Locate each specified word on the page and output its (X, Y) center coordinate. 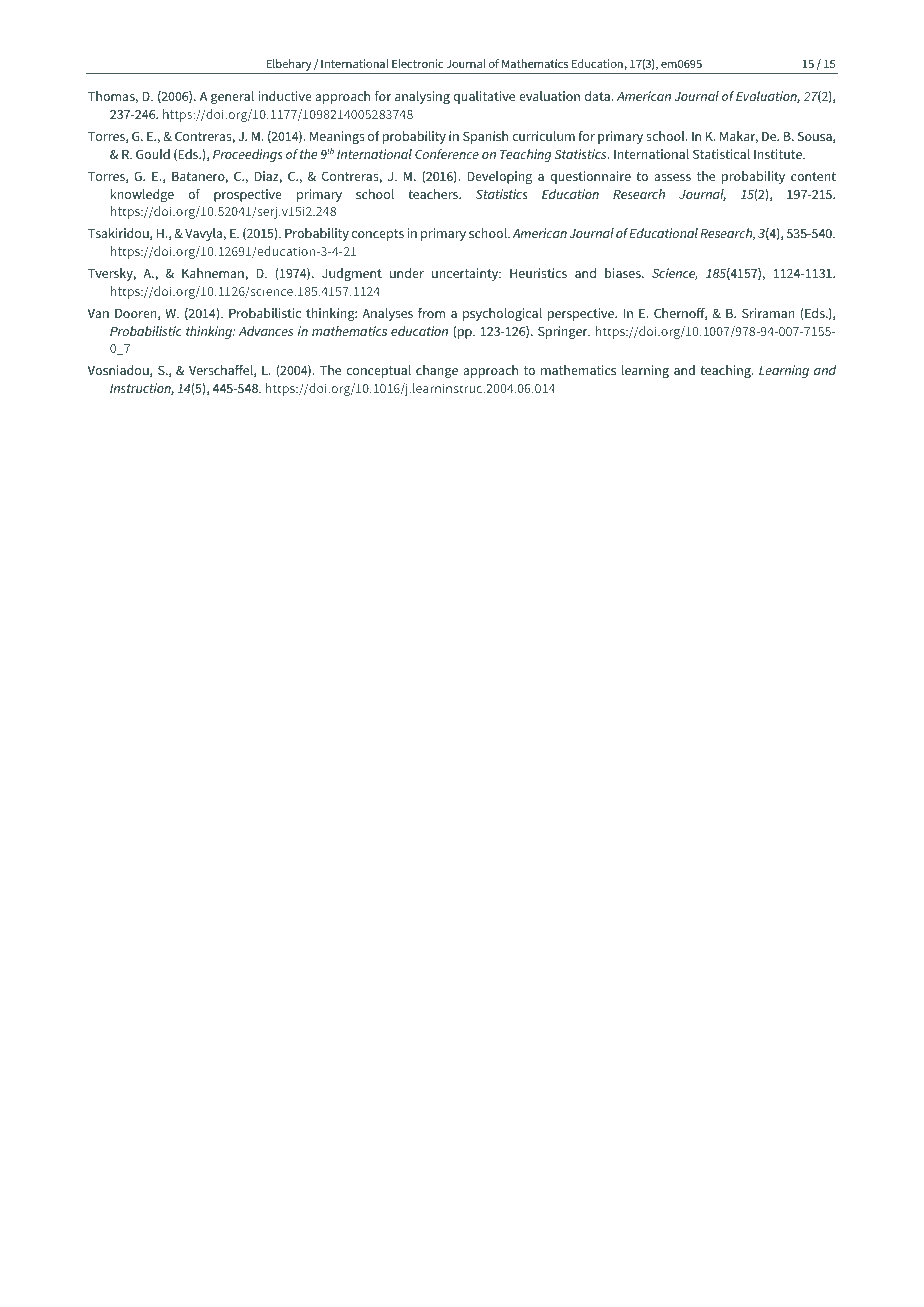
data (598, 96)
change (437, 371)
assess (672, 177)
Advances (266, 331)
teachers (434, 194)
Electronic (417, 63)
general (232, 97)
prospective (248, 195)
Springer (564, 332)
